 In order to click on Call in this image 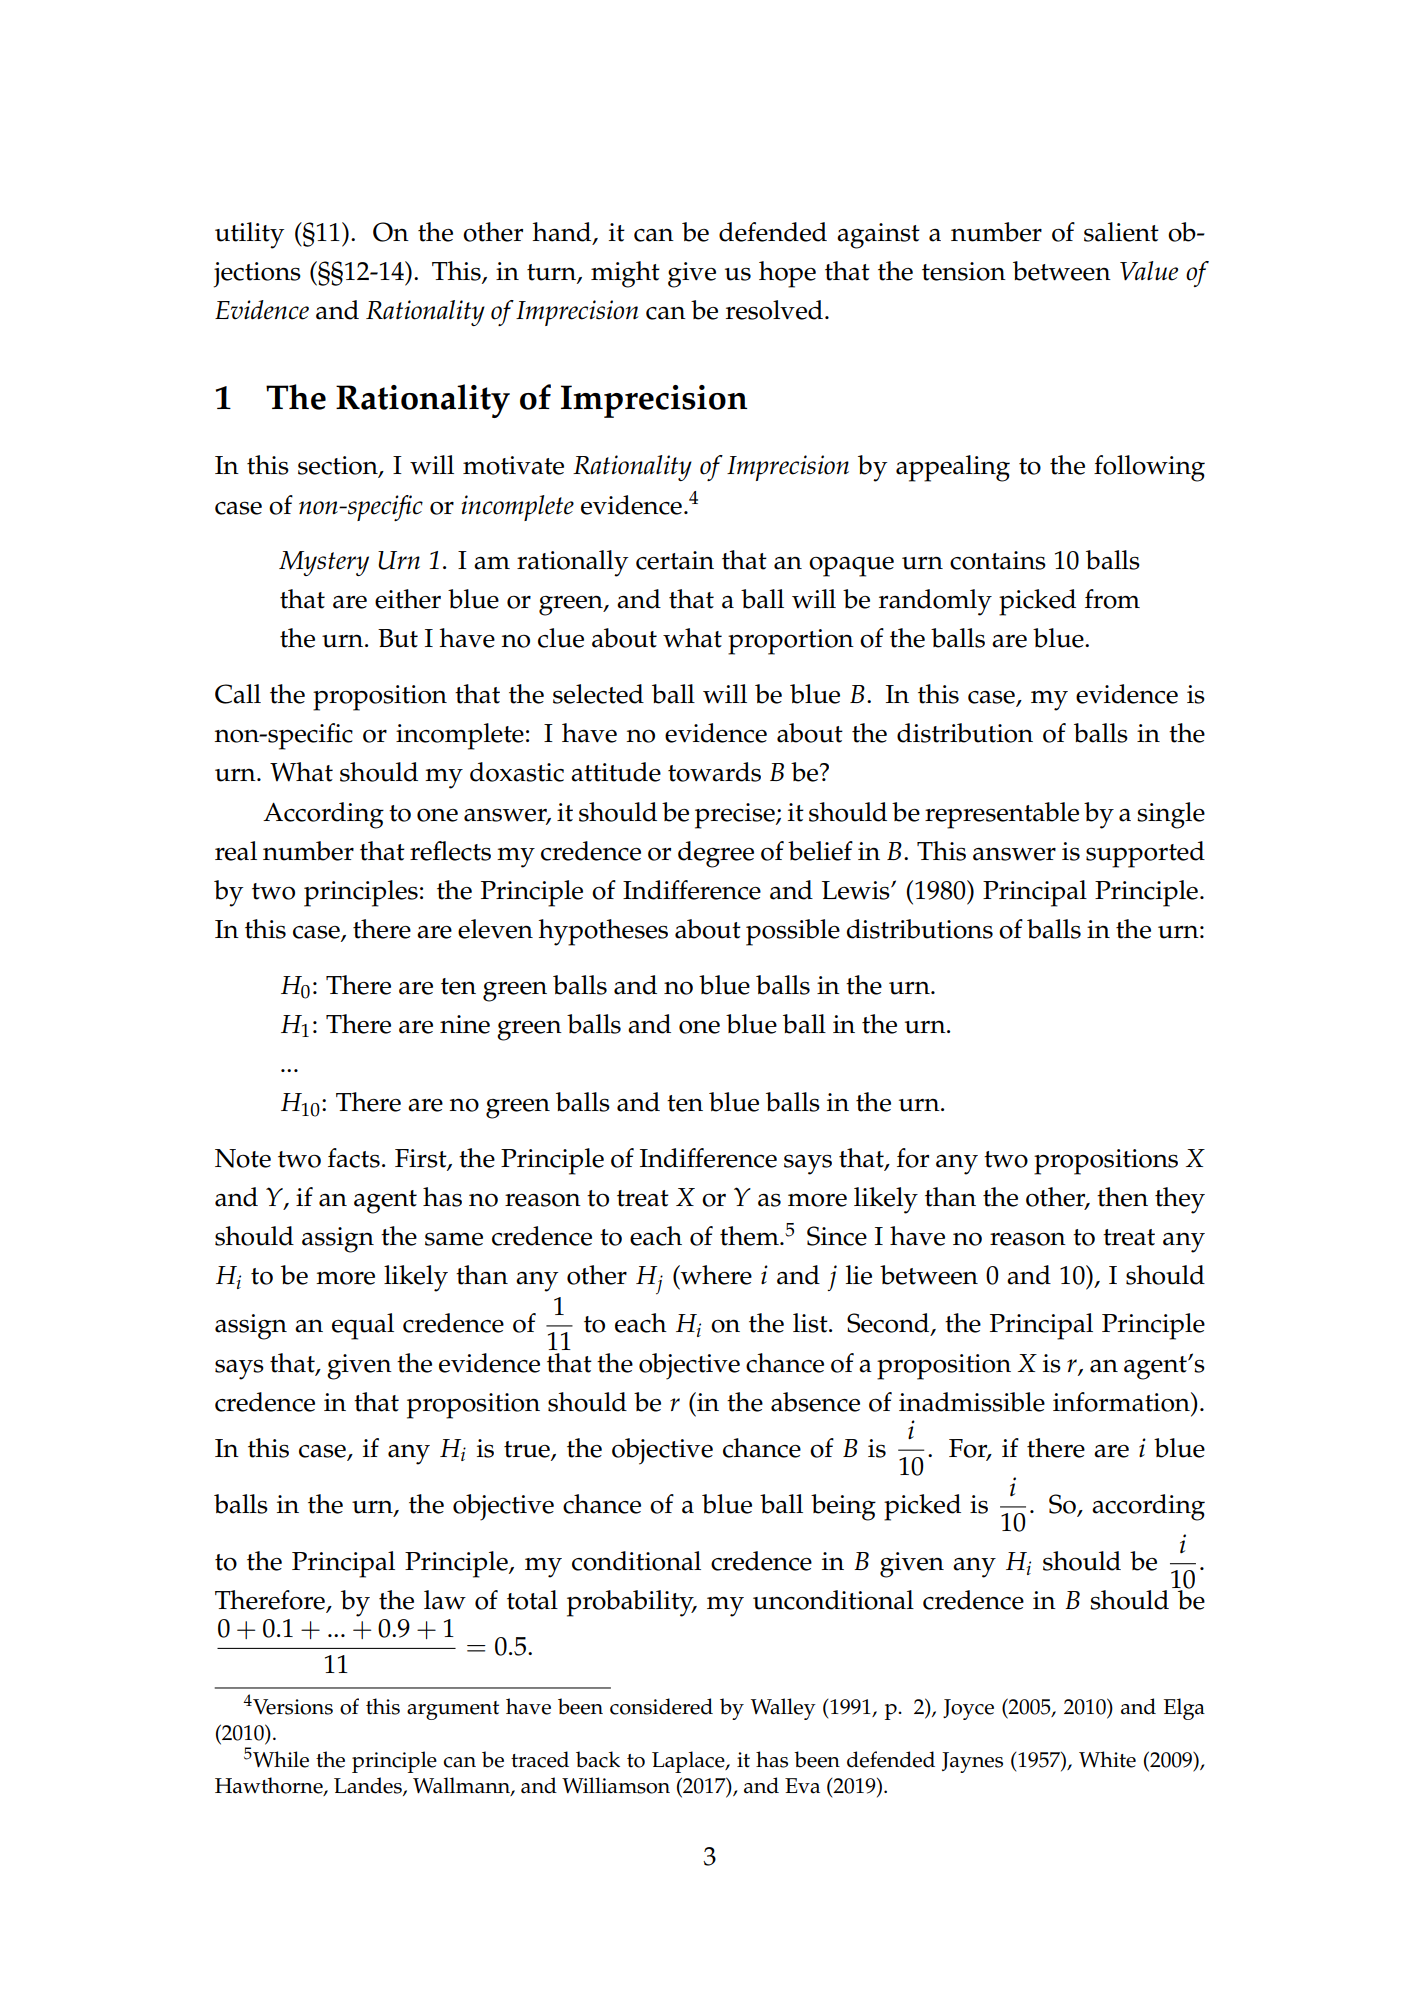, I will do `click(238, 694)`.
